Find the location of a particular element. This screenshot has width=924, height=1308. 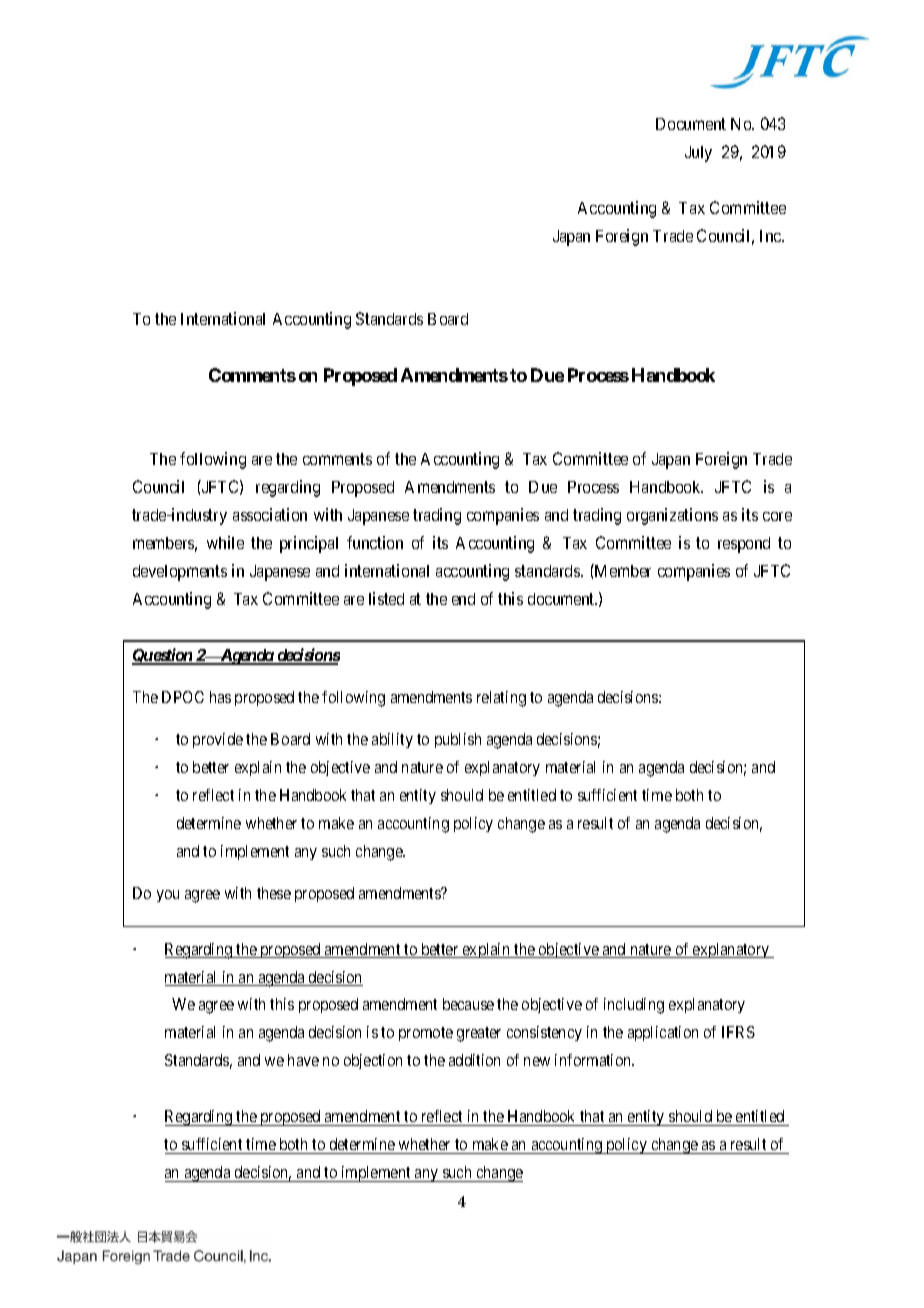

July is located at coordinates (698, 154).
